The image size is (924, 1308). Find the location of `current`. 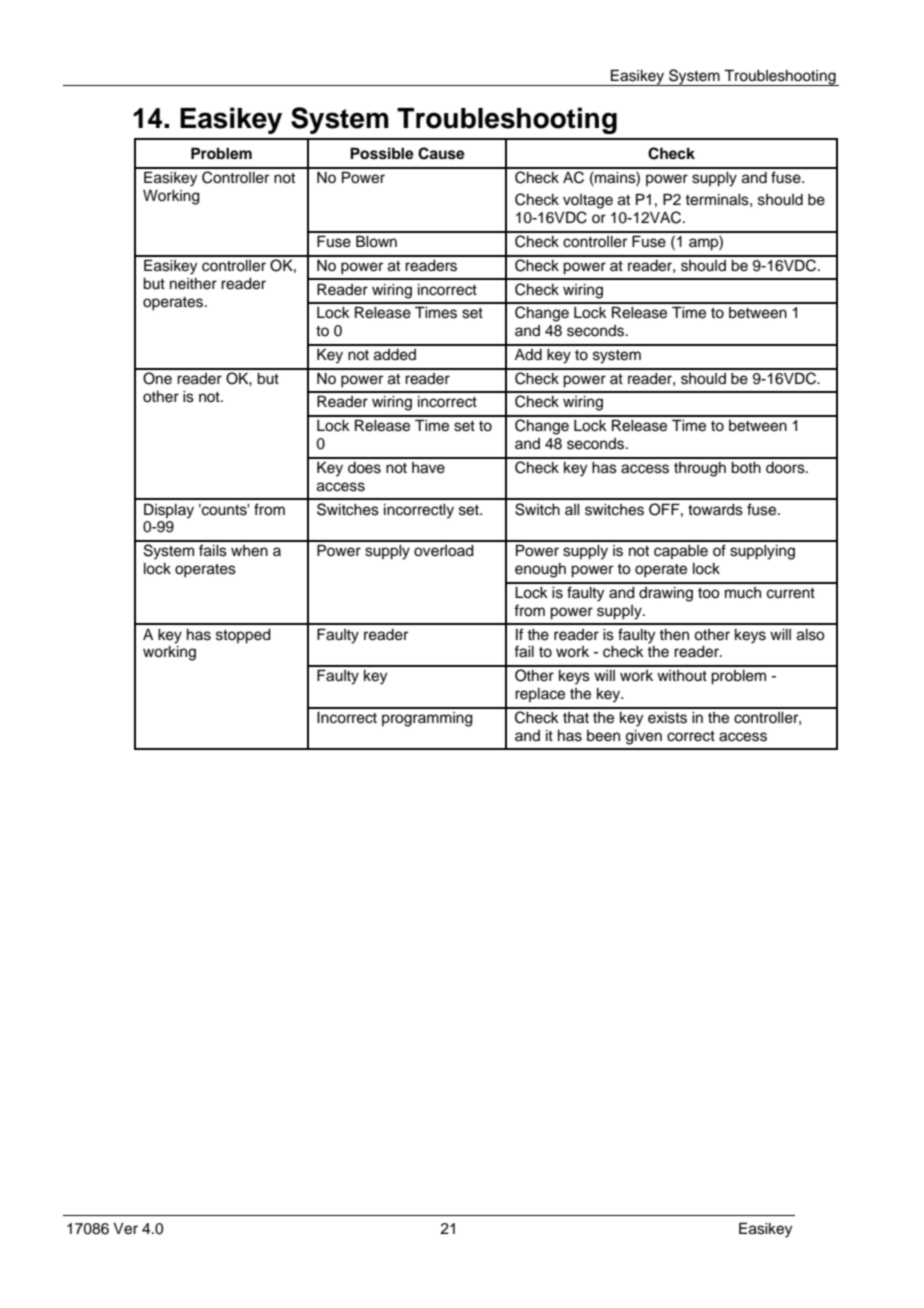

current is located at coordinates (791, 593).
